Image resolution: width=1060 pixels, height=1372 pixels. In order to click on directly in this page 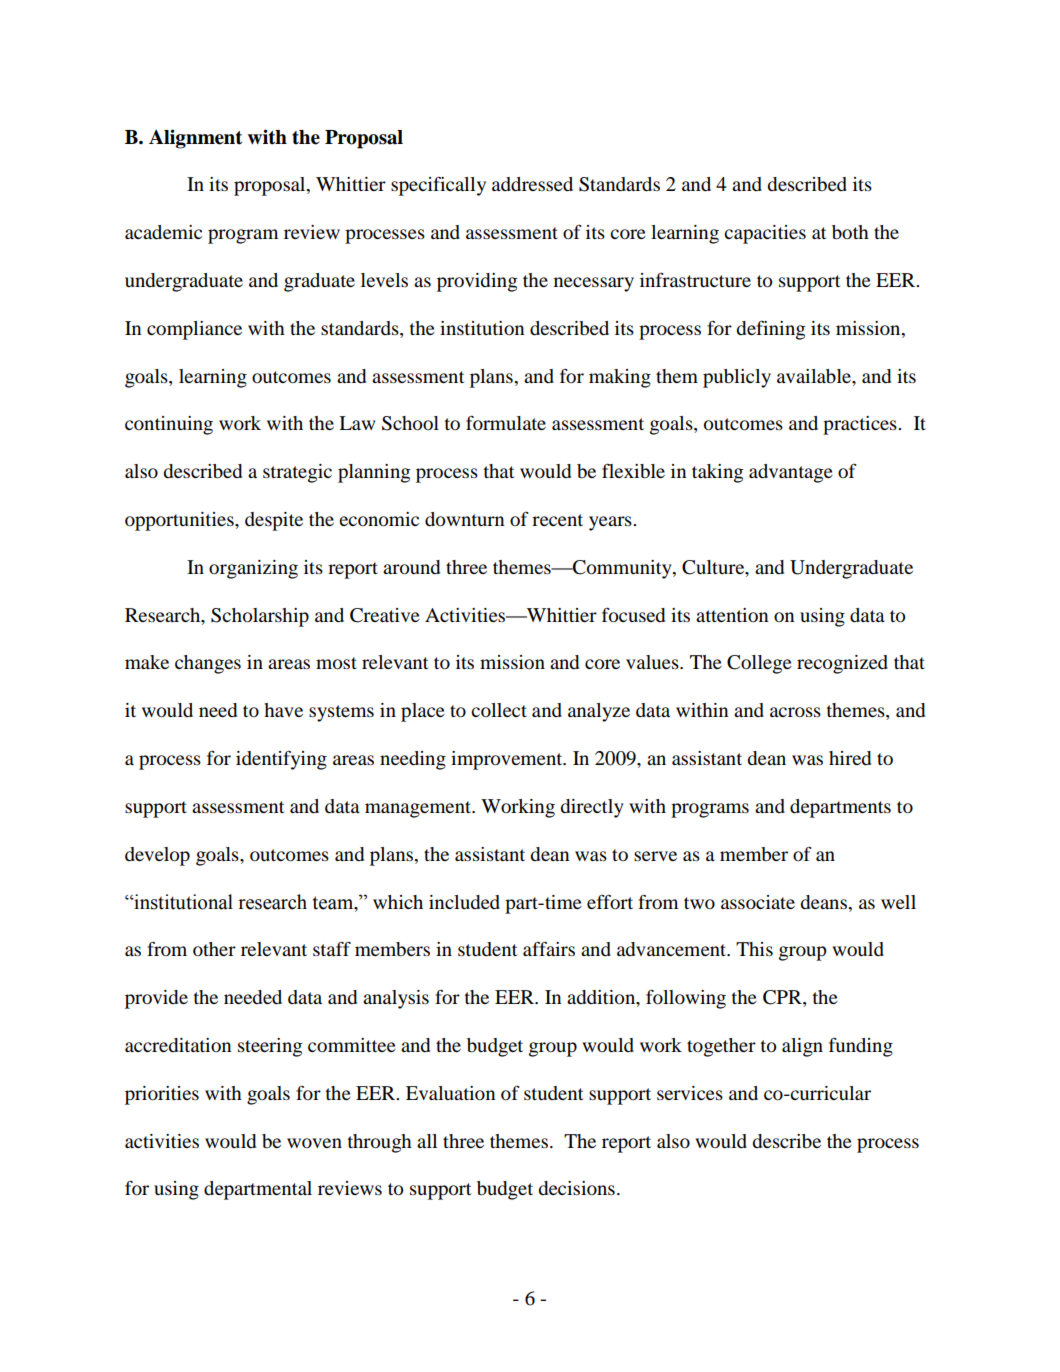, I will do `click(592, 808)`.
